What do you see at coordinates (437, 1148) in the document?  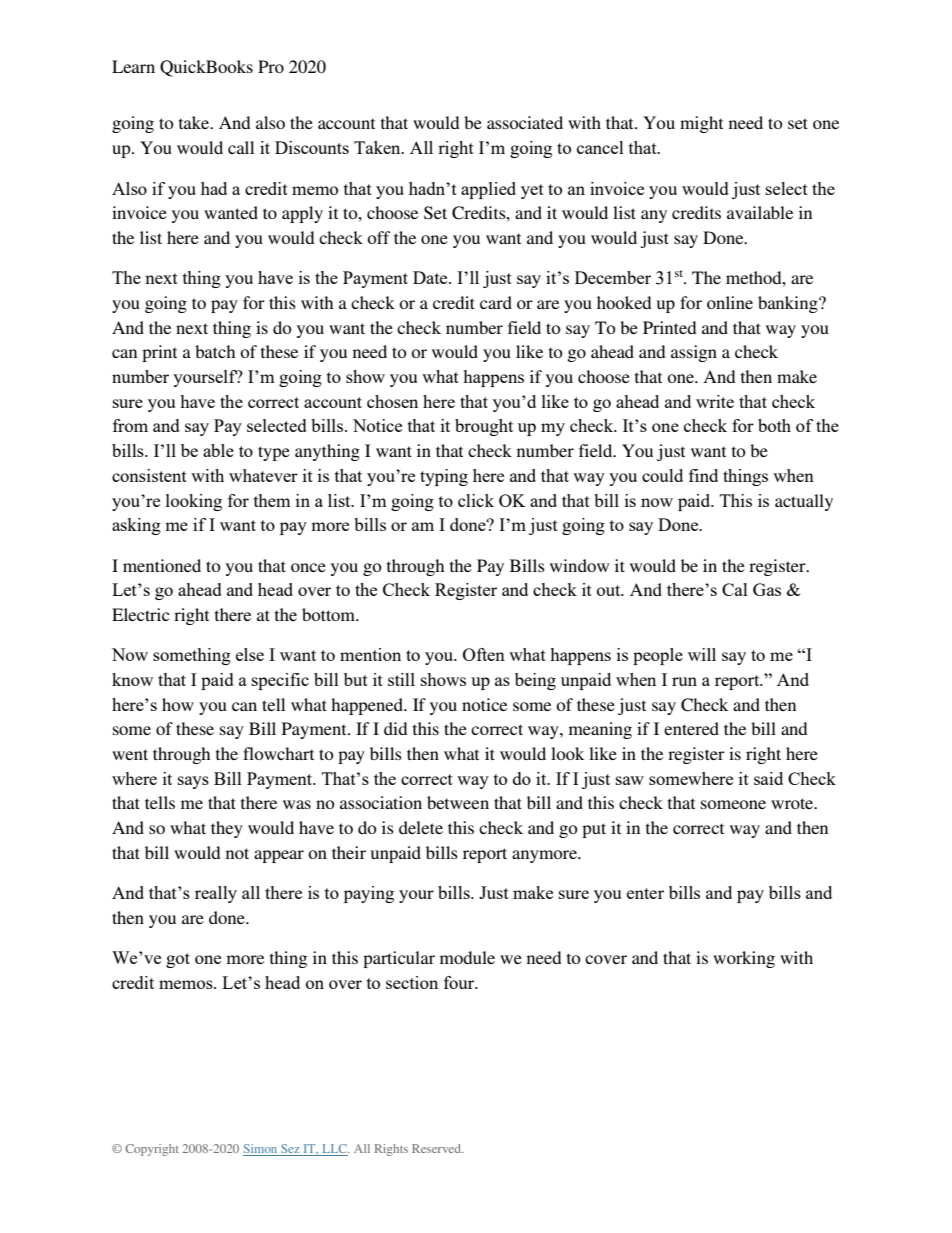 I see `Reserved` at bounding box center [437, 1148].
